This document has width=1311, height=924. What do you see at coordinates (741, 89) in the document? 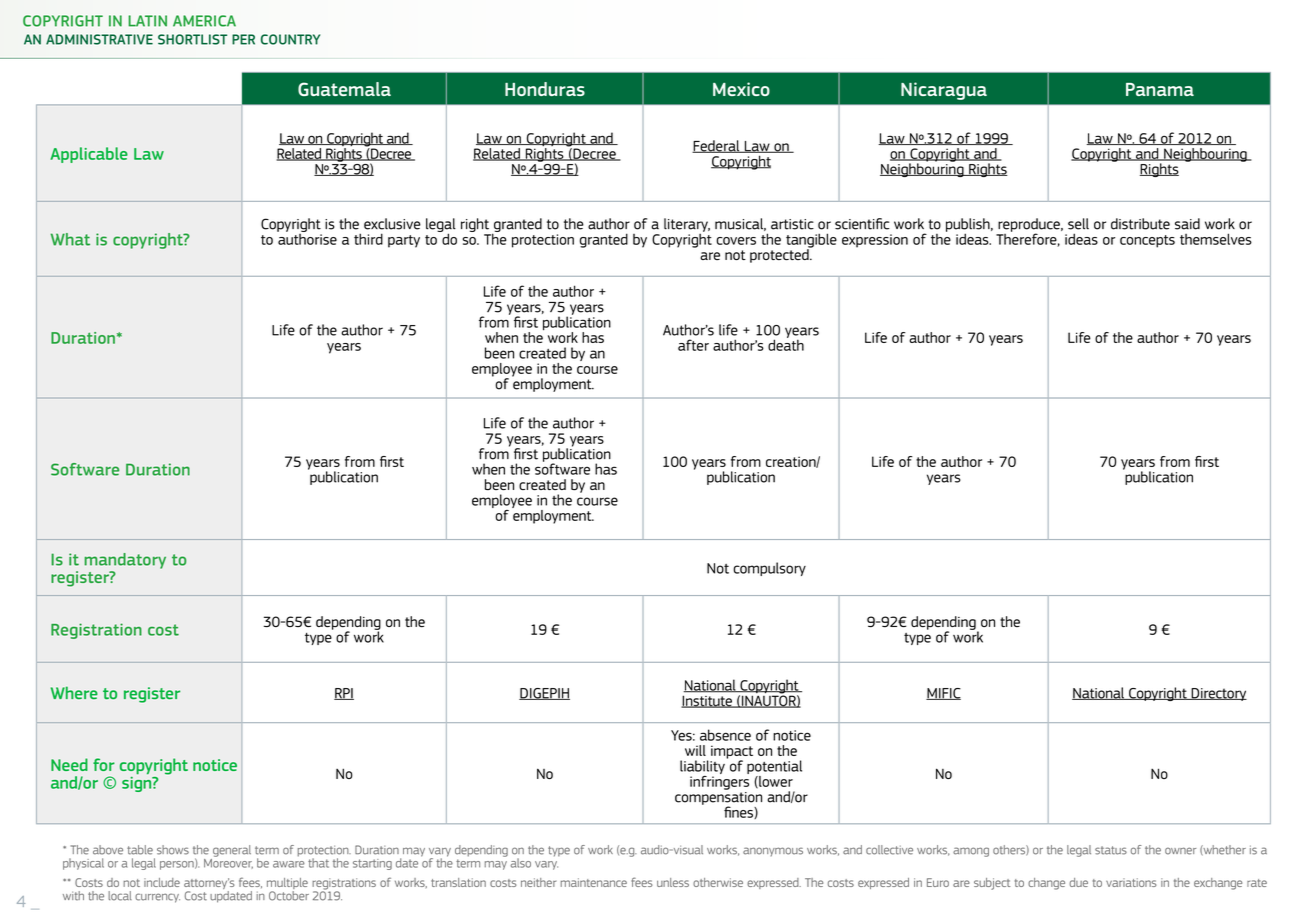
I see `Mexico` at bounding box center [741, 89].
